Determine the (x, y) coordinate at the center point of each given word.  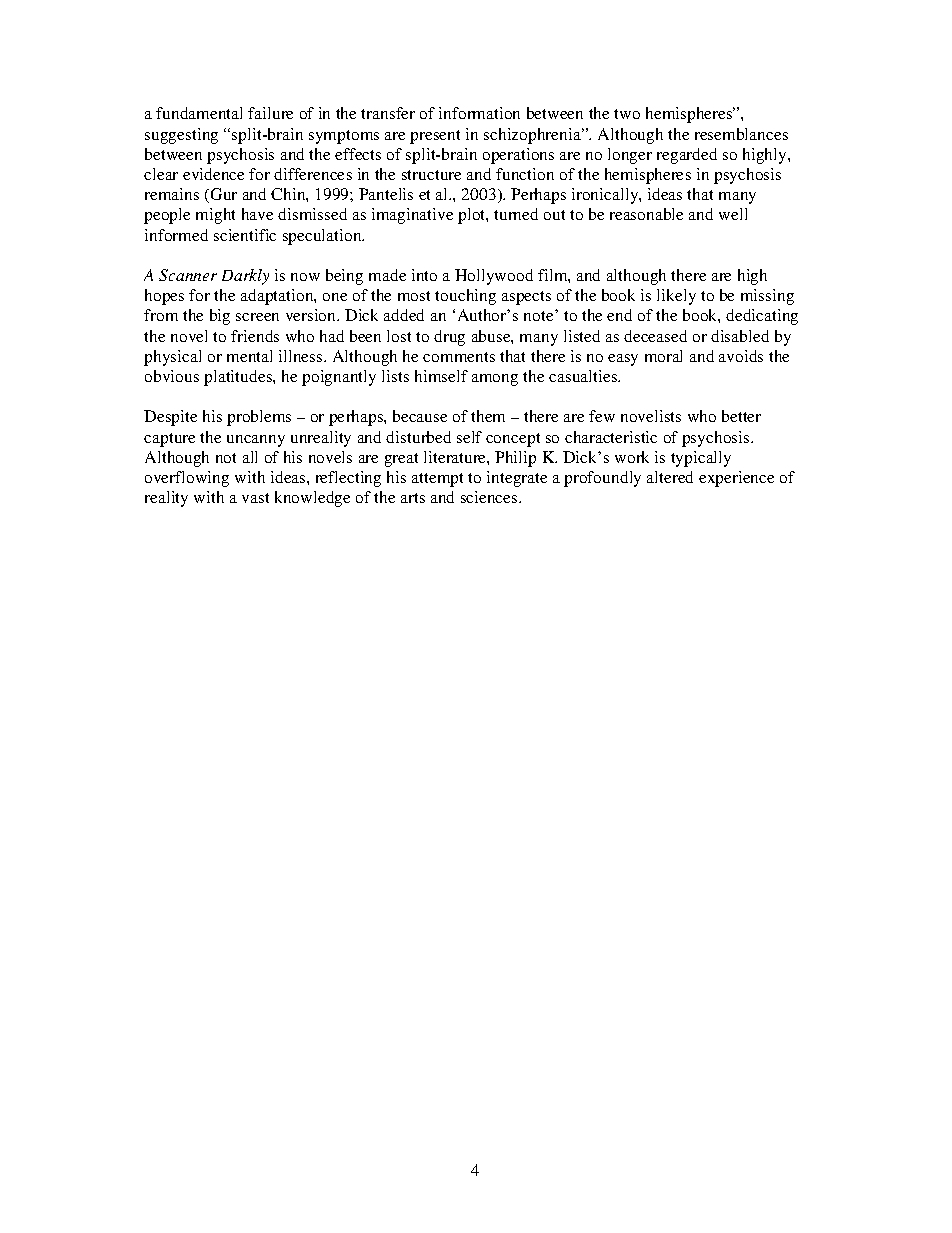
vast (255, 498)
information (479, 113)
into (424, 275)
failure (270, 113)
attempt (437, 480)
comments (459, 357)
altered (670, 477)
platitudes (239, 378)
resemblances (741, 134)
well (733, 214)
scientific (245, 235)
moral (663, 356)
